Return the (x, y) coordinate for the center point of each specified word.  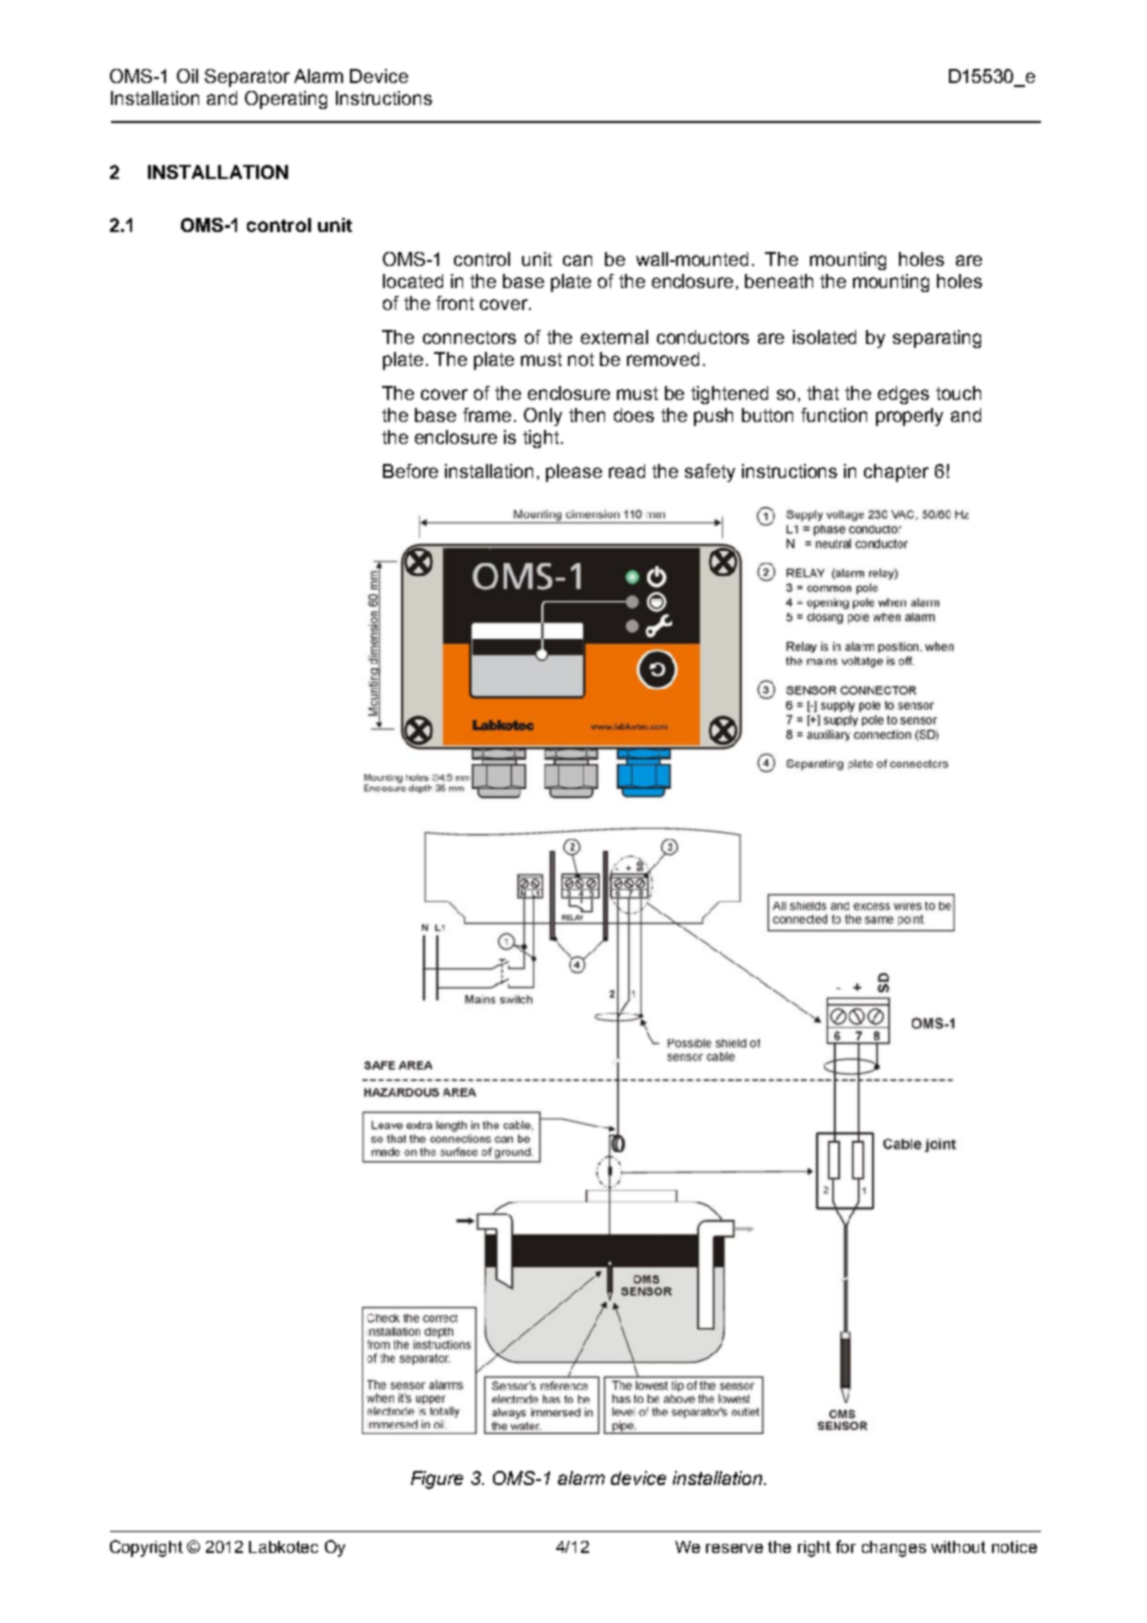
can (577, 260)
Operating (286, 100)
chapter (896, 473)
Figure (437, 1480)
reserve (734, 1548)
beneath (779, 281)
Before (410, 471)
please (574, 473)
